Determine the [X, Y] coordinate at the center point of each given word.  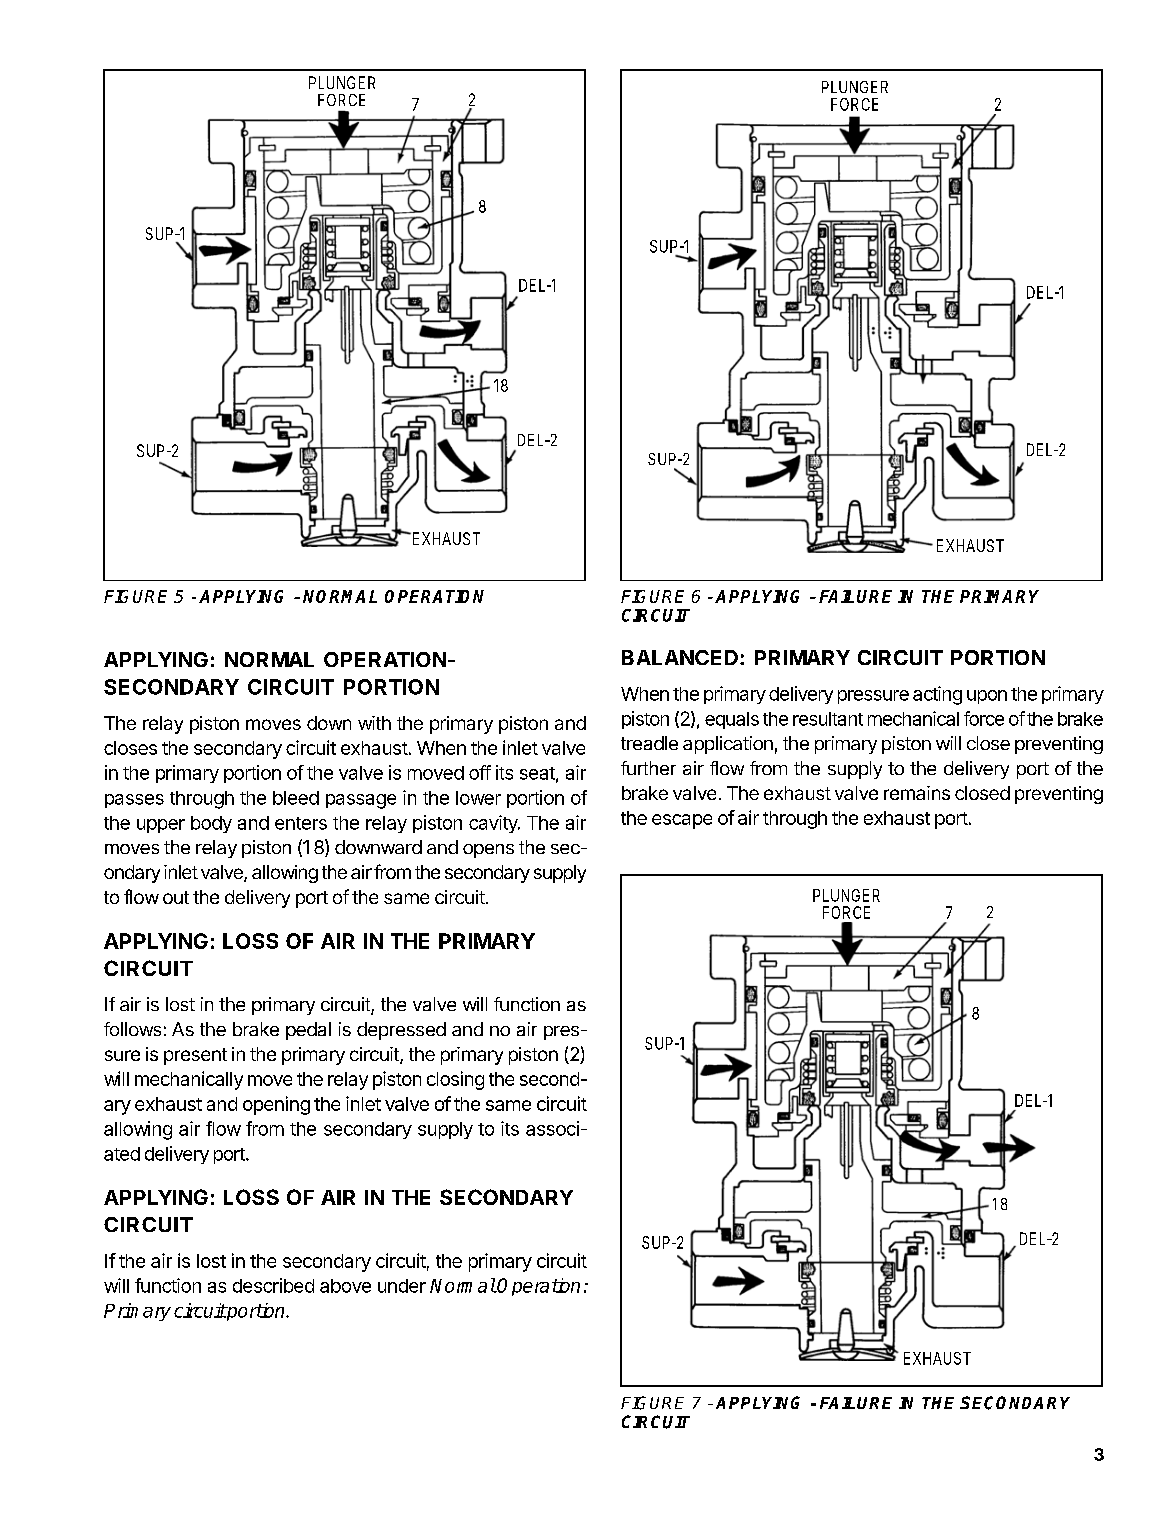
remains [917, 793]
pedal [308, 1031]
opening [276, 1105]
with [374, 723]
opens [488, 851]
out [176, 897]
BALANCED [680, 657]
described [273, 1285]
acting [937, 695]
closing [455, 1080]
